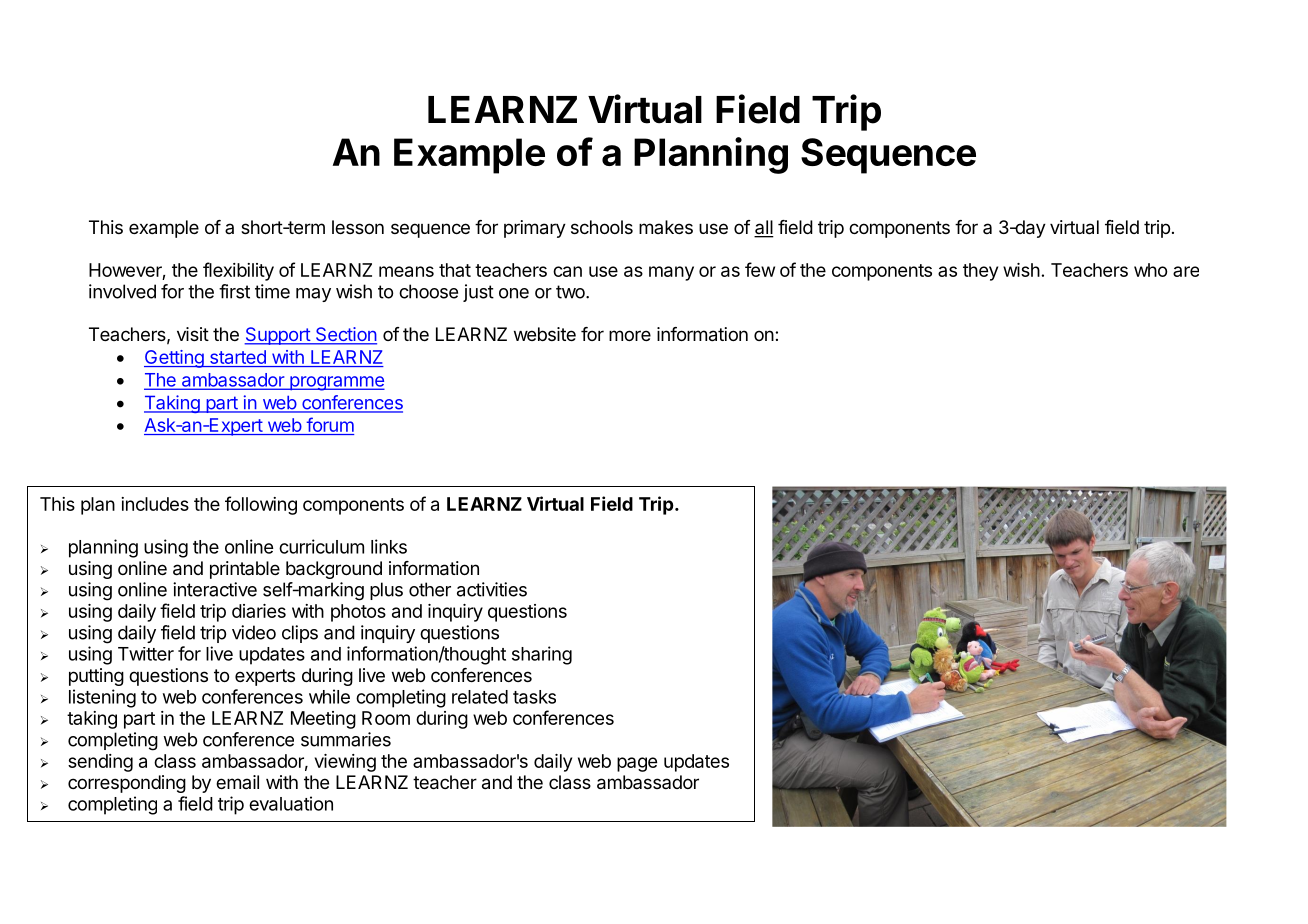  I want to click on related, so click(480, 697).
